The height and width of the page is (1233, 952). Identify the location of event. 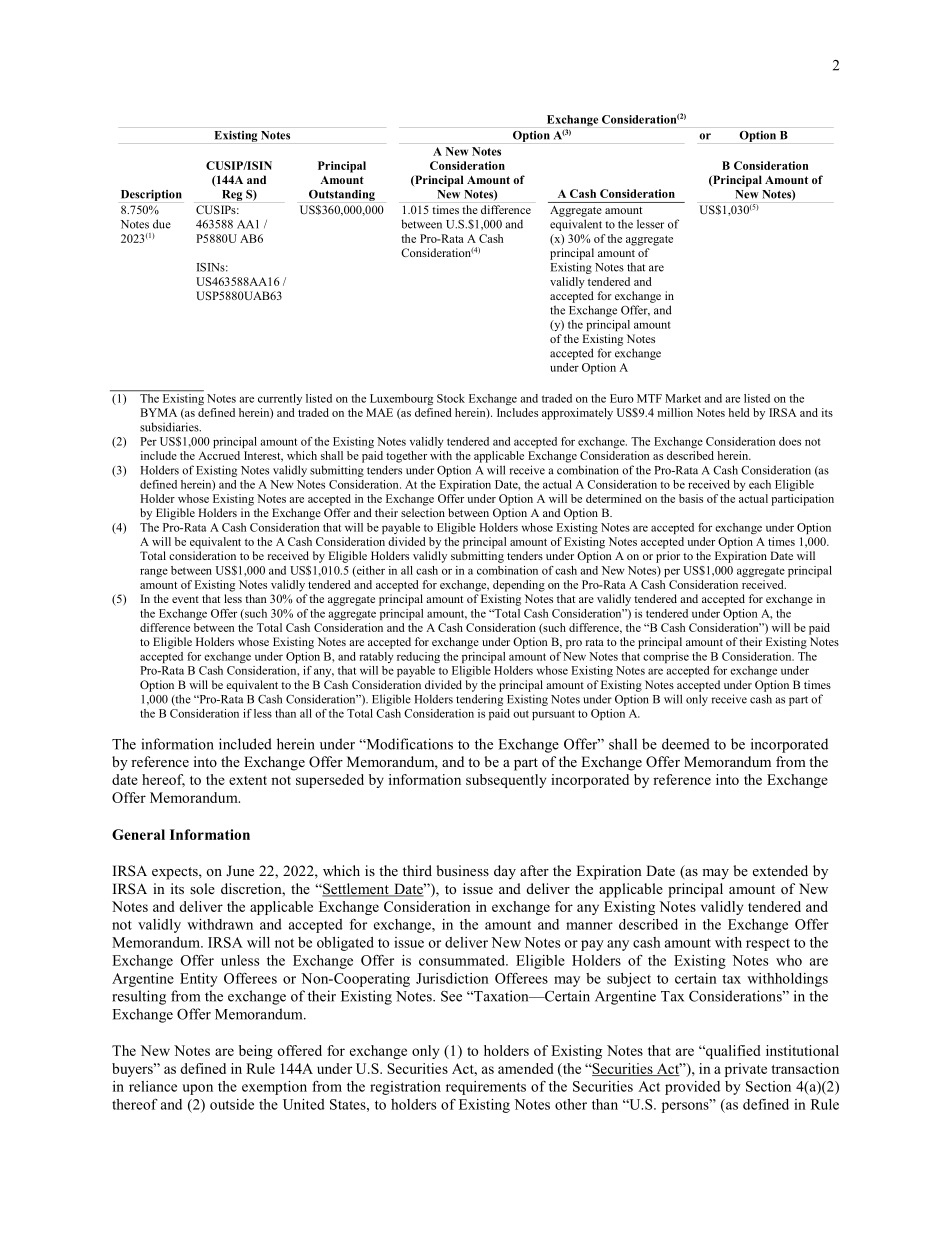
(185, 599).
